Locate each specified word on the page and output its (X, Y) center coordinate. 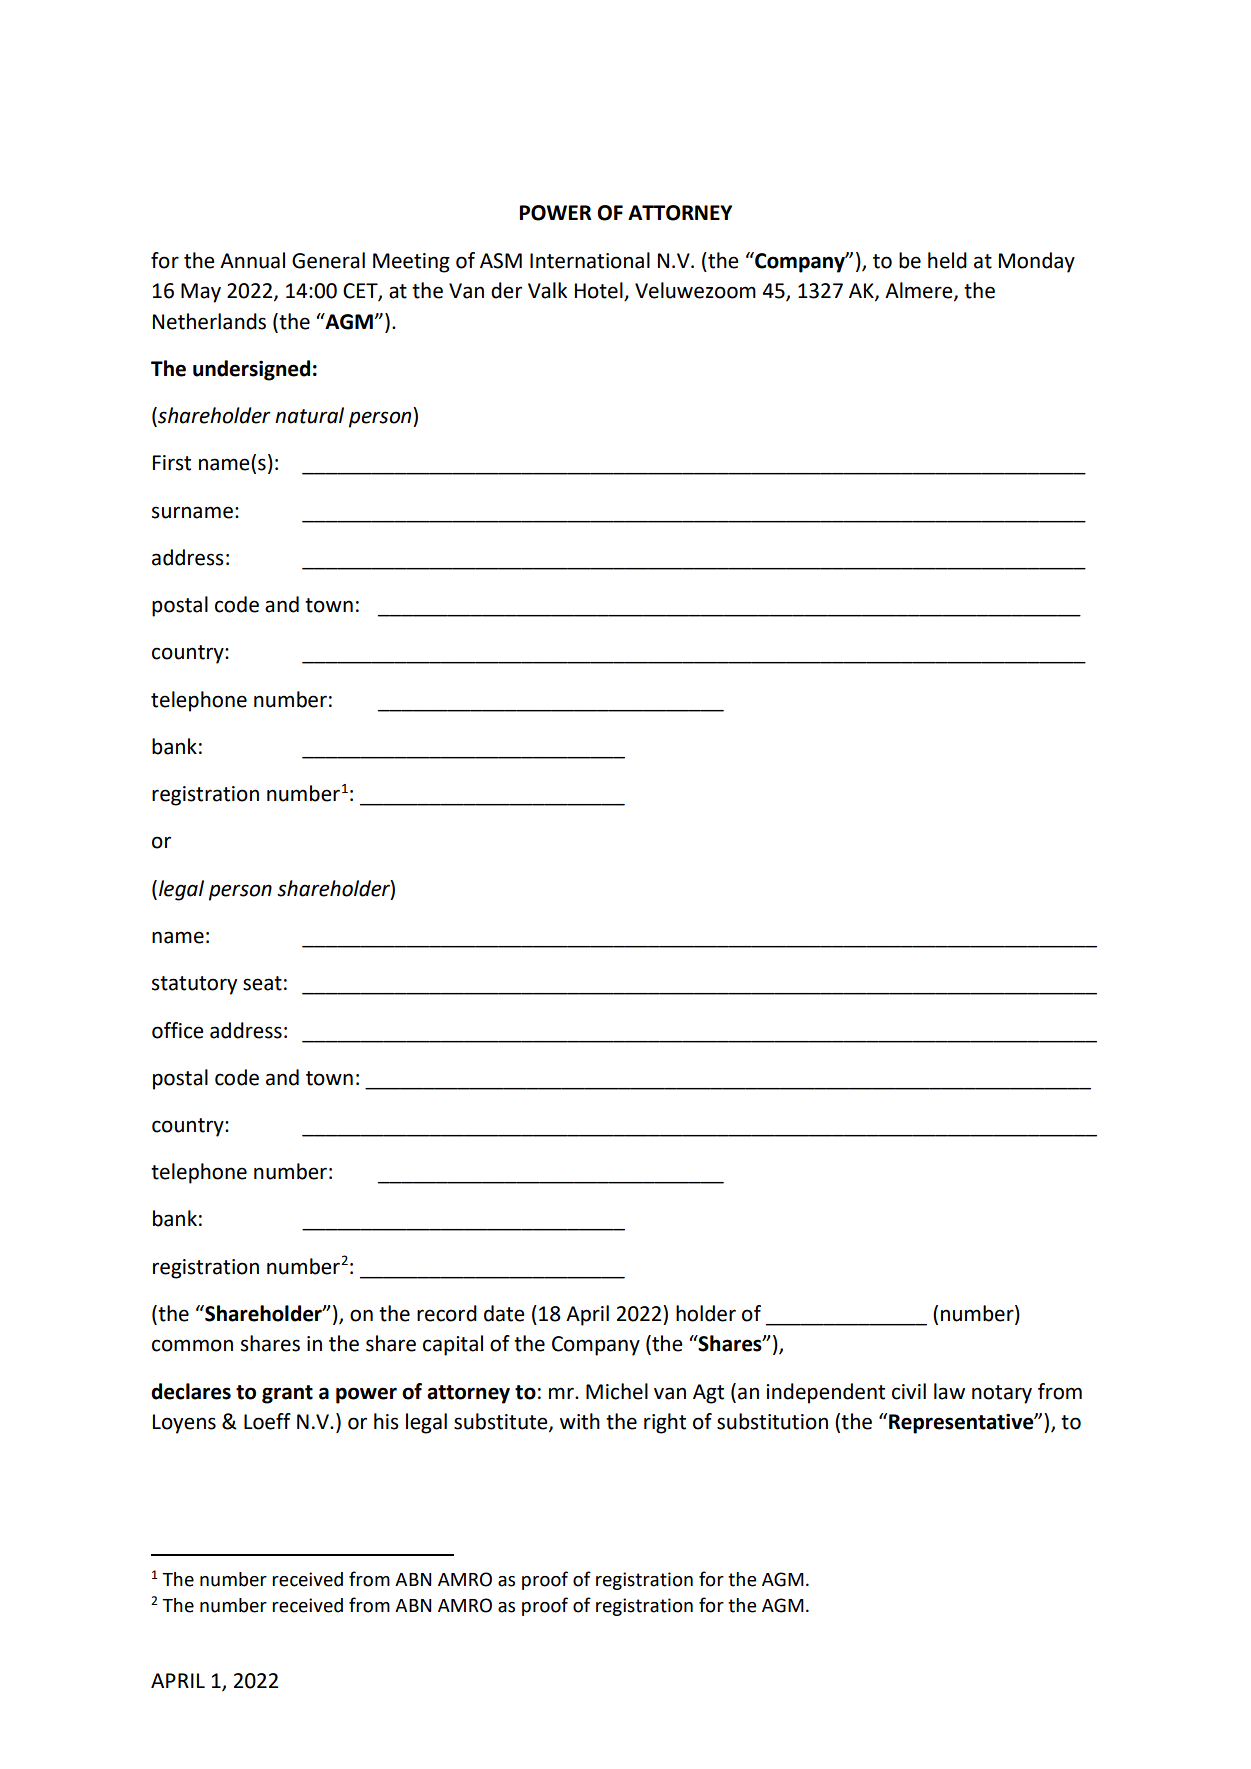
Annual (252, 260)
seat (262, 983)
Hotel (600, 291)
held (947, 260)
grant (287, 1394)
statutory (194, 985)
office (178, 1030)
